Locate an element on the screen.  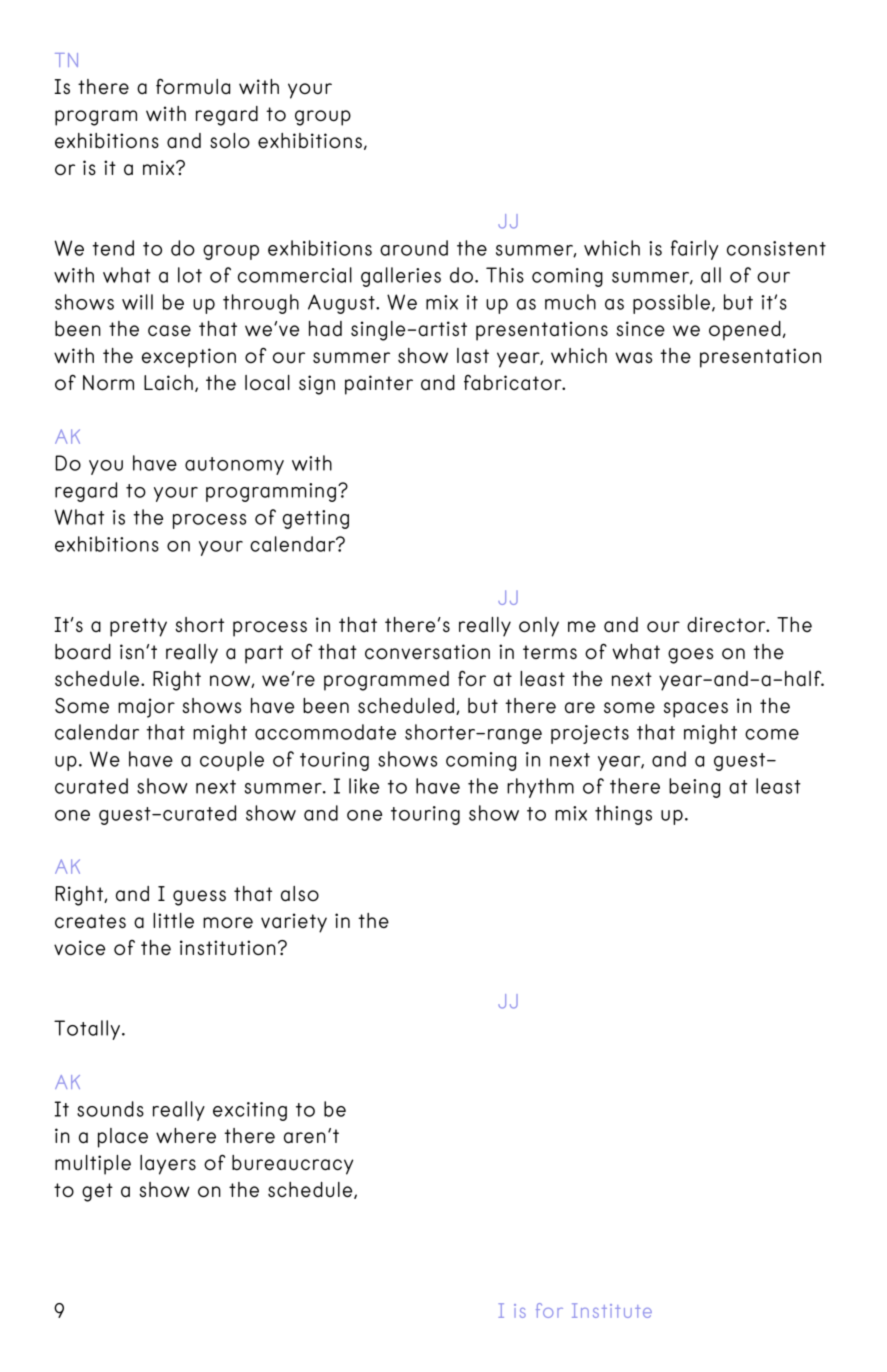
variety is located at coordinates (294, 923).
